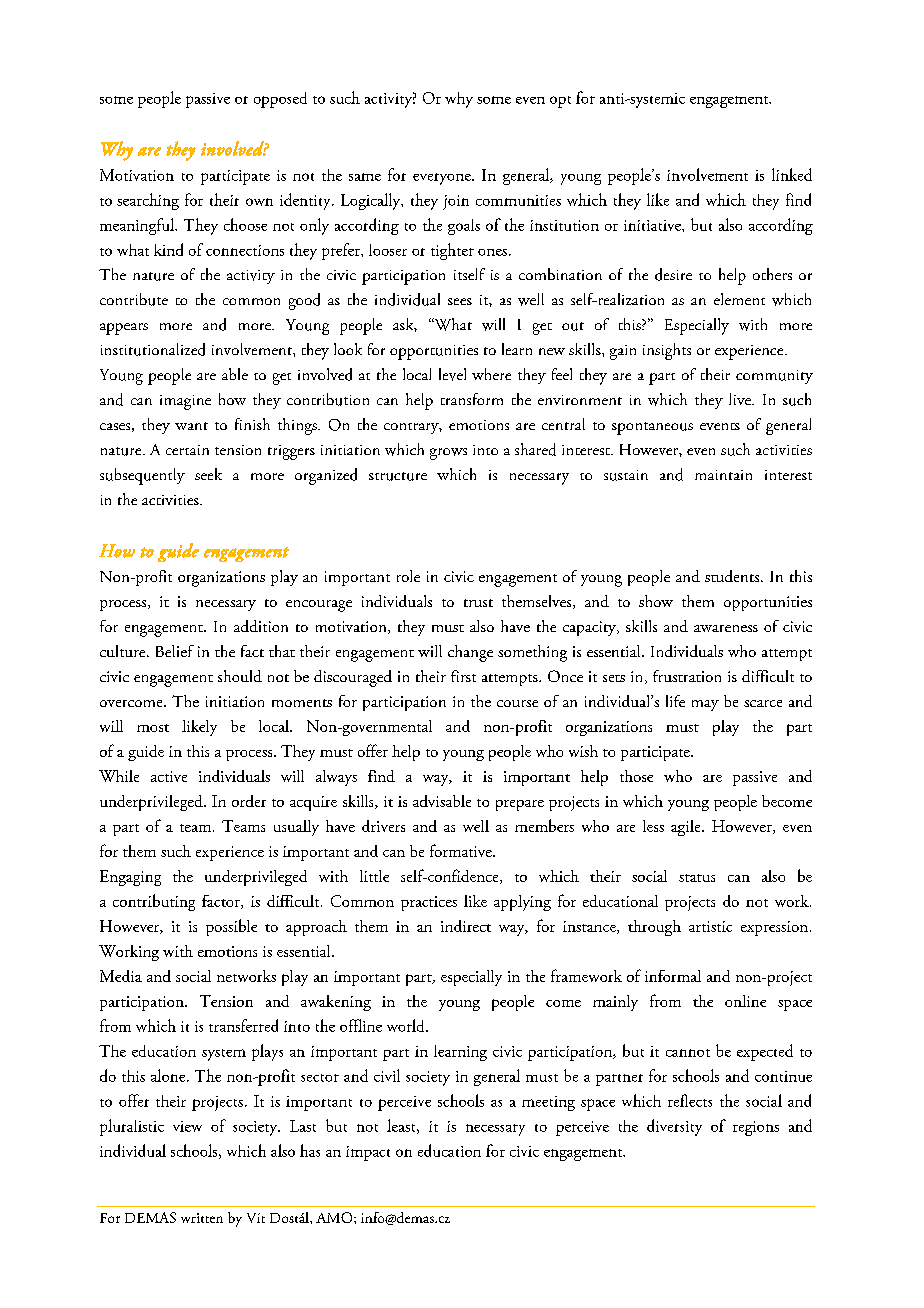  I want to click on impact, so click(368, 1153).
